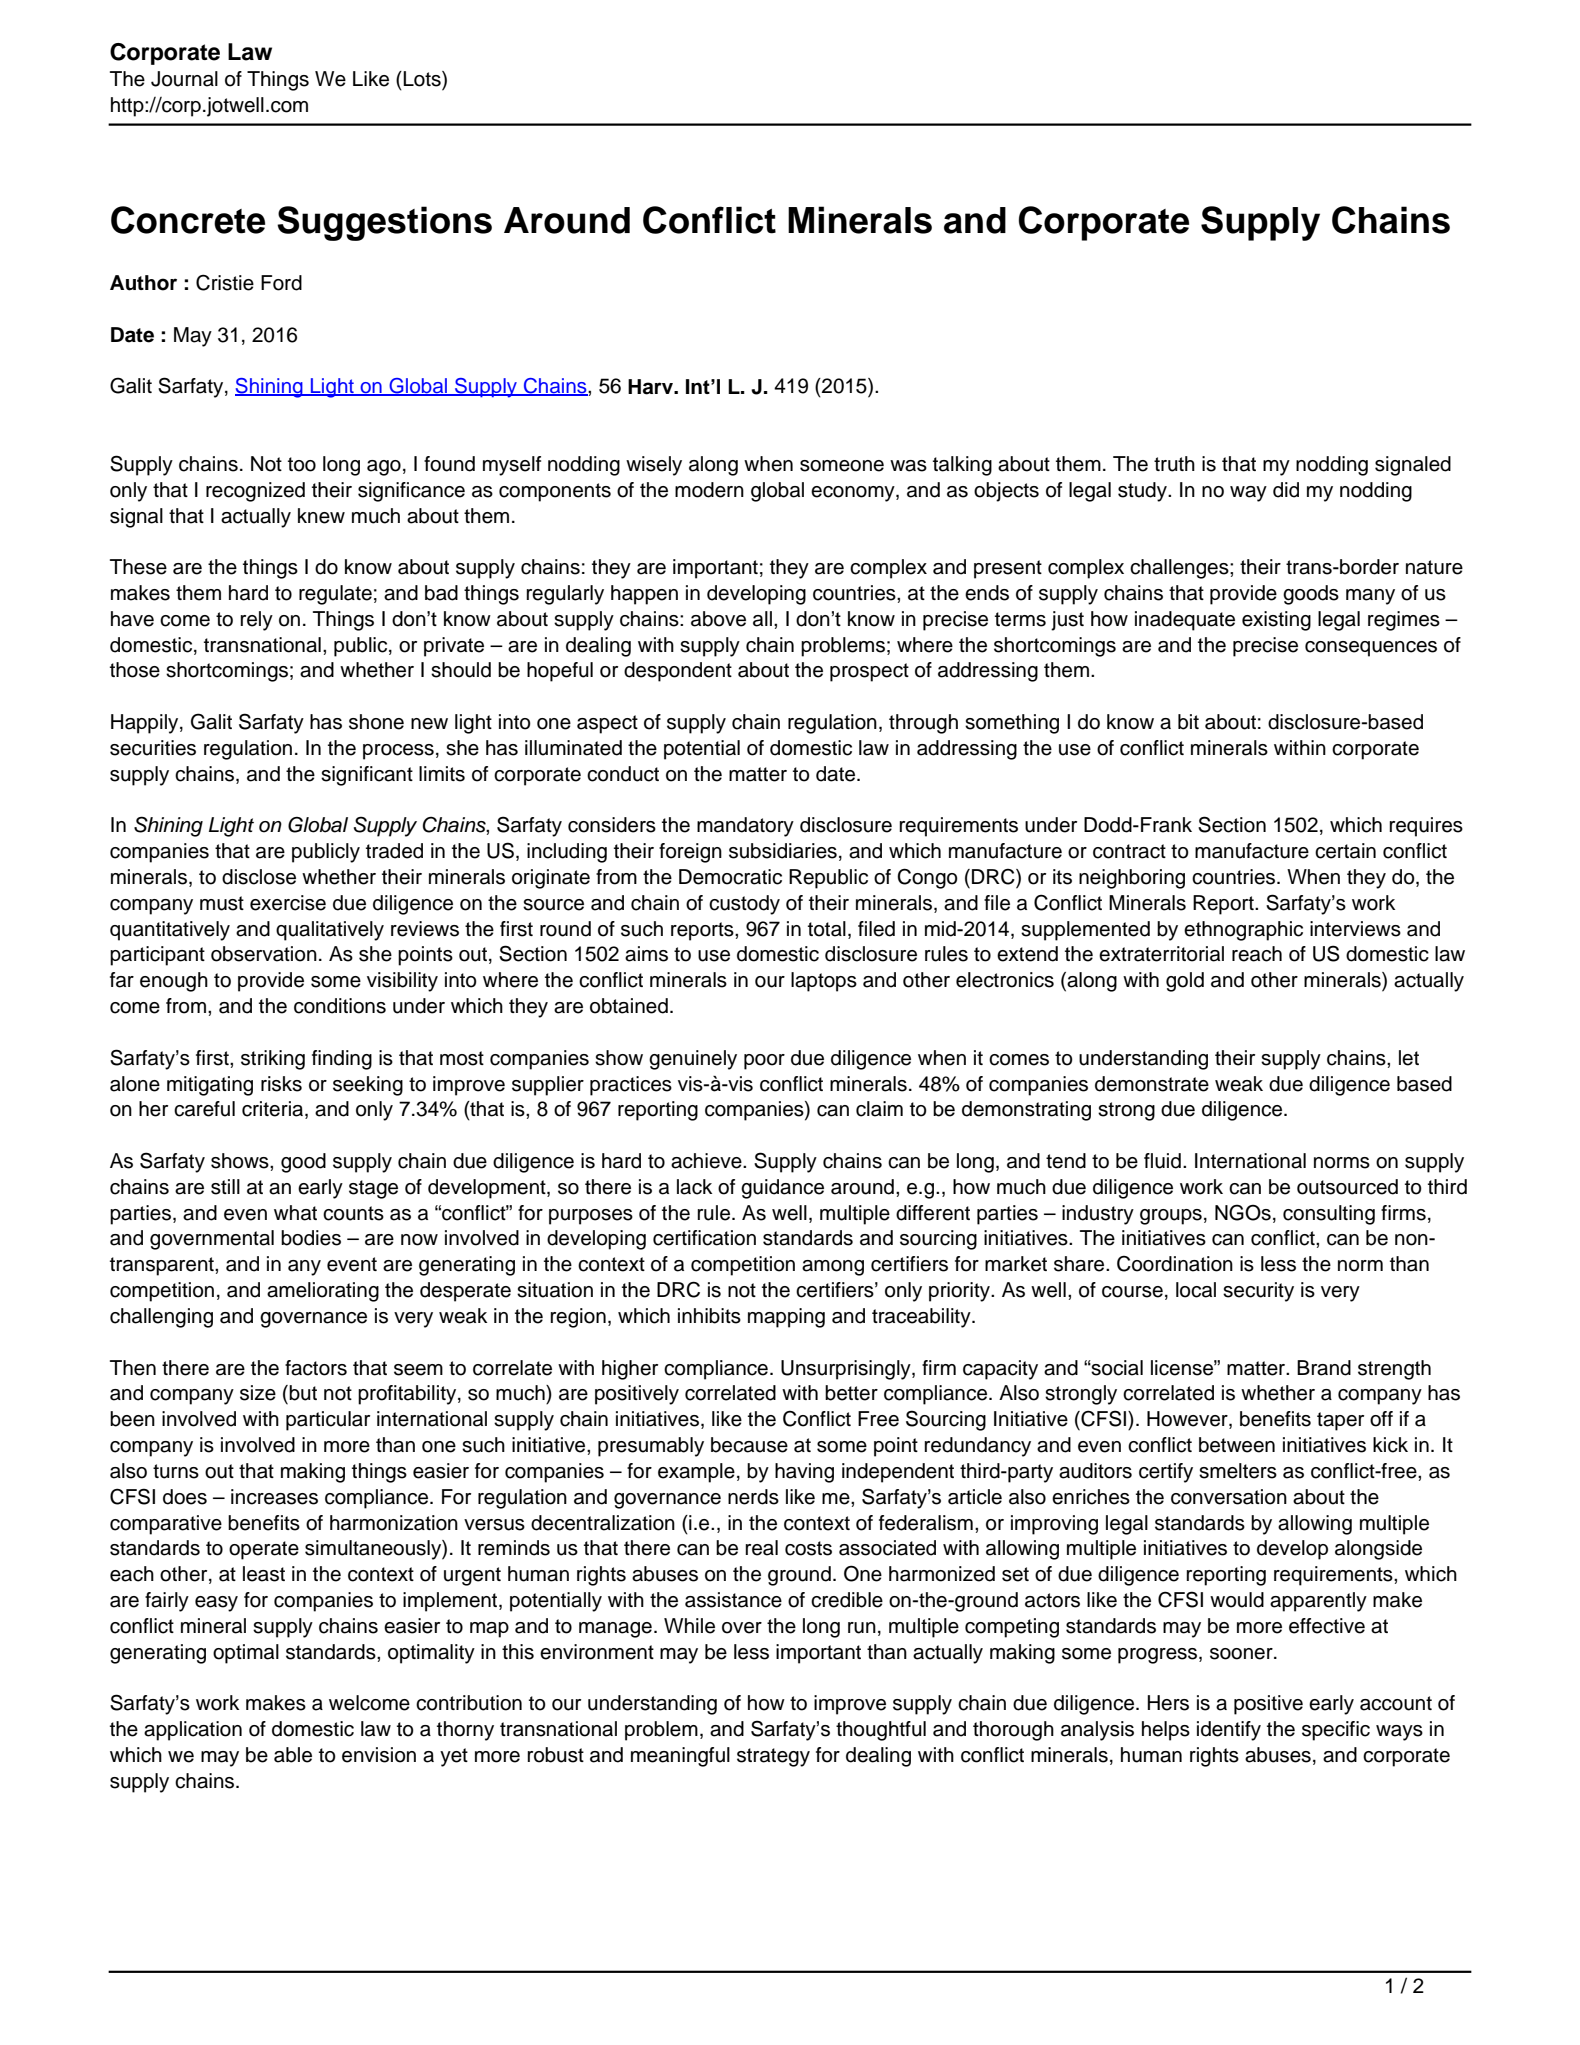  What do you see at coordinates (293, 1755) in the document?
I see `able` at bounding box center [293, 1755].
